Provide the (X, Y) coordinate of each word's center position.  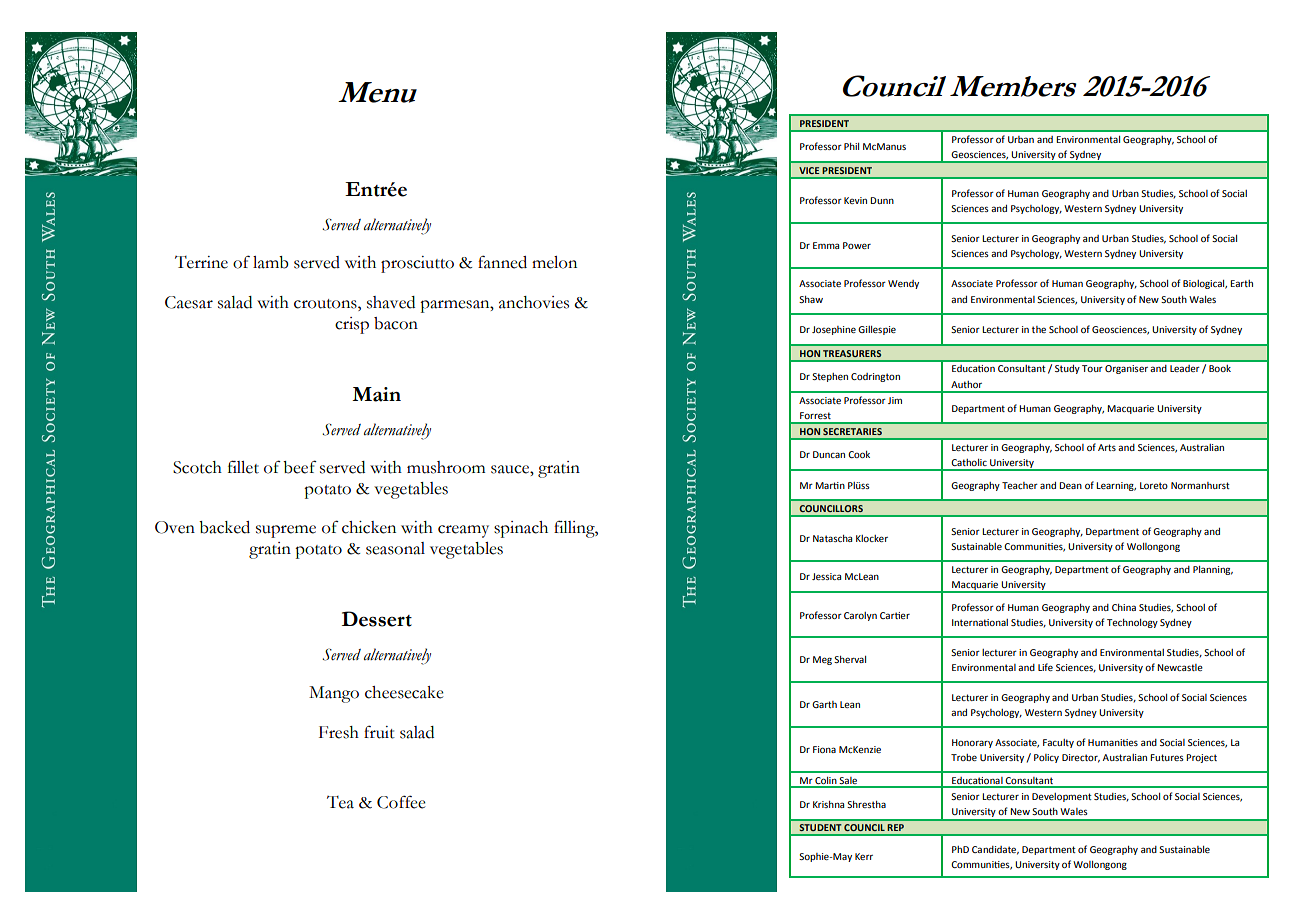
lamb (271, 262)
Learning (1116, 486)
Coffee (401, 802)
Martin (830, 485)
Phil (851, 146)
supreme (286, 531)
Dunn (882, 200)
